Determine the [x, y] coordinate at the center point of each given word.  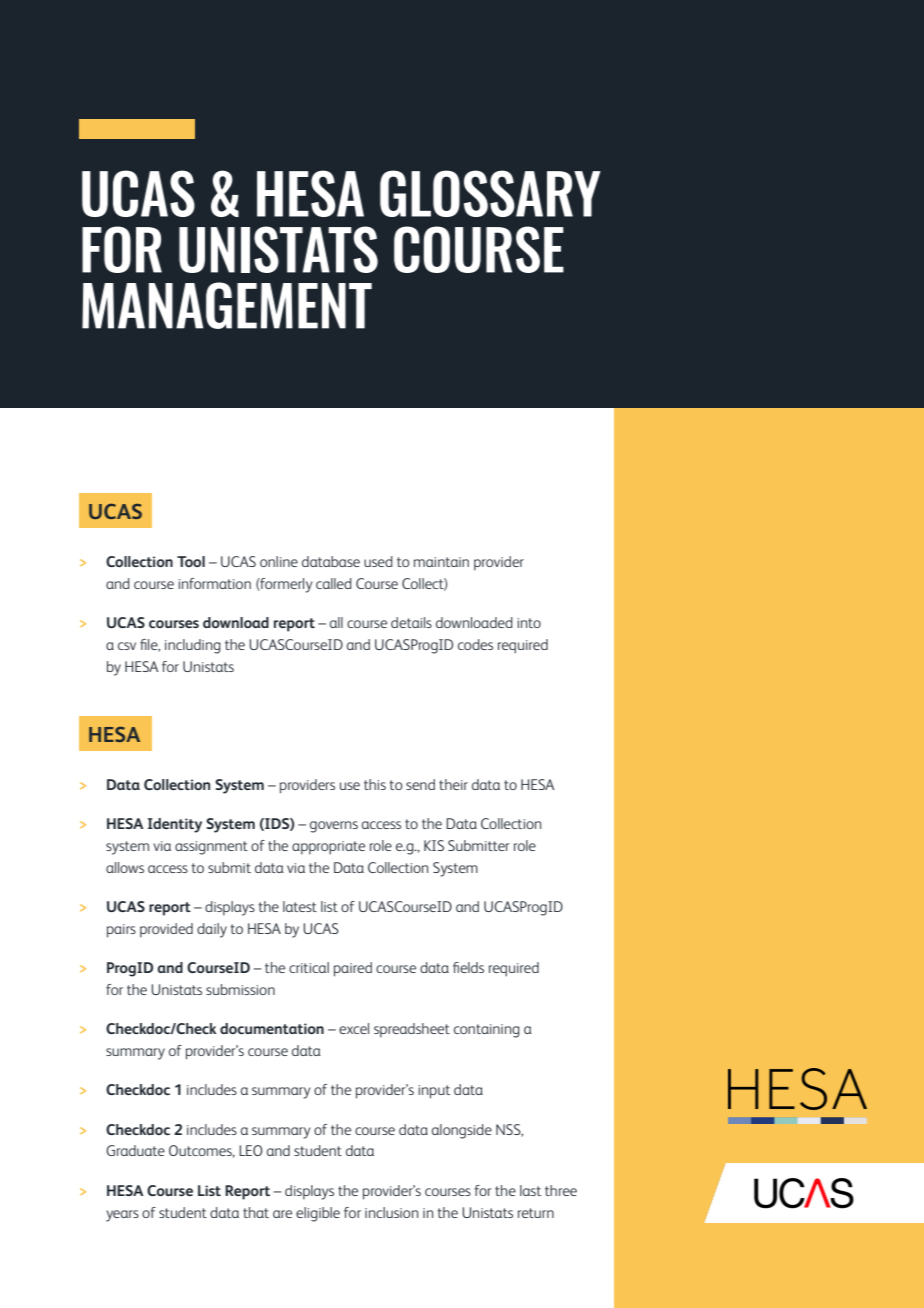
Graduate [135, 1150]
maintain [441, 562]
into [529, 623]
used [378, 561]
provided [166, 930]
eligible [318, 1214]
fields [468, 967]
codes [475, 644]
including [193, 646]
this [375, 784]
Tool [191, 561]
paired [353, 969]
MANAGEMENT [227, 305]
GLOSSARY [490, 193]
